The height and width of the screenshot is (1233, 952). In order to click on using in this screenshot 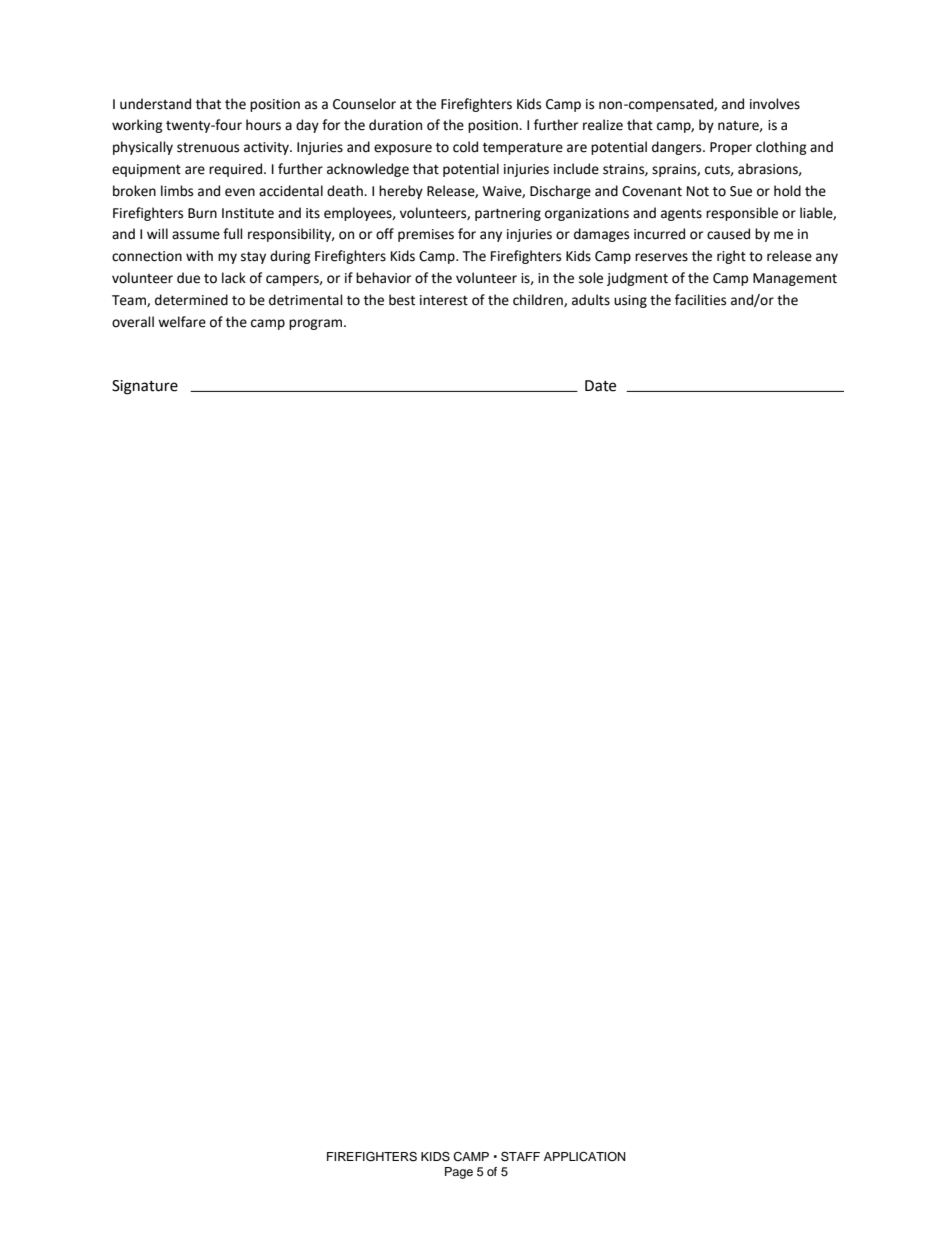, I will do `click(630, 301)`.
